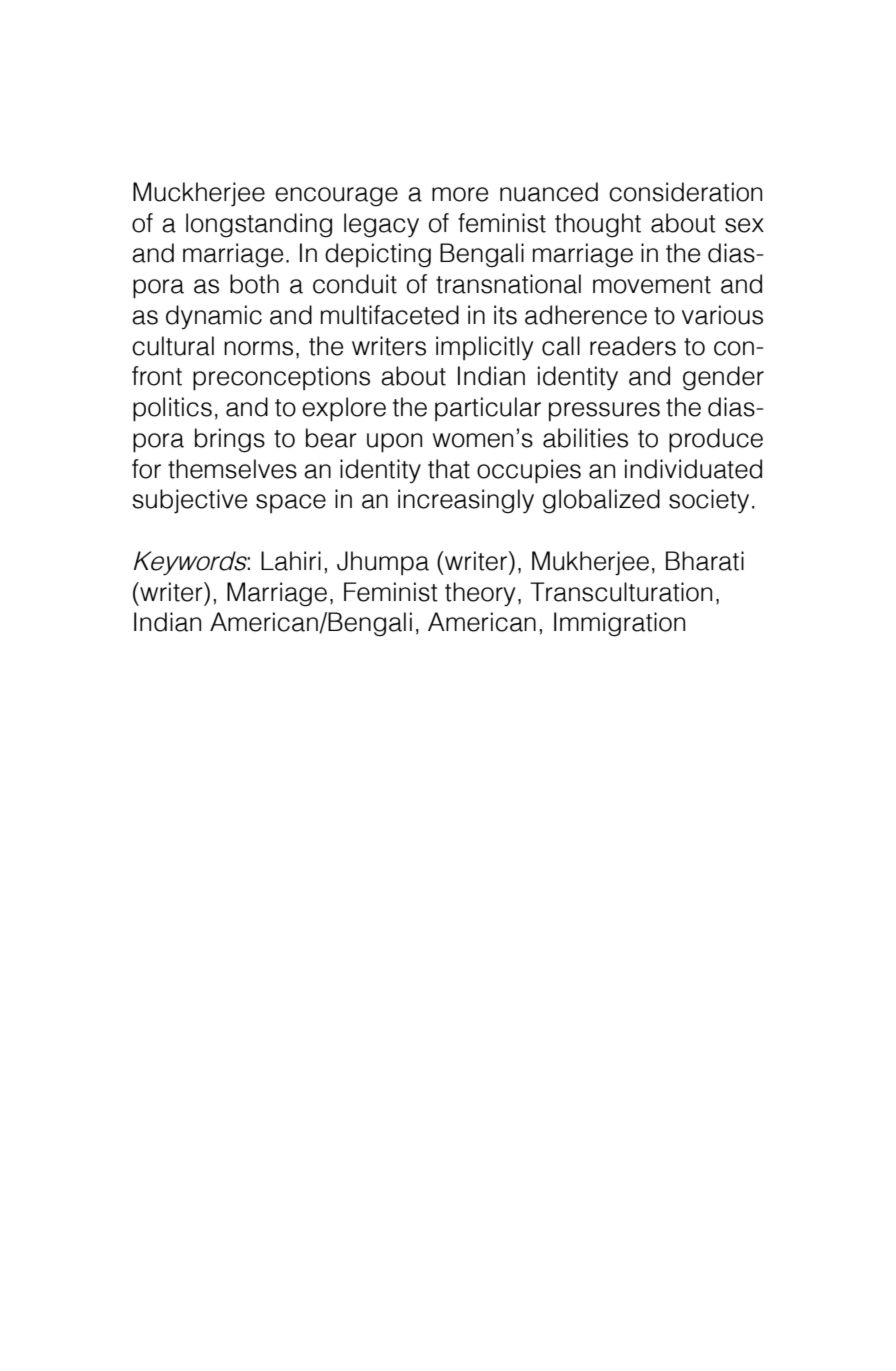  What do you see at coordinates (291, 561) in the screenshot?
I see `Lahiri` at bounding box center [291, 561].
